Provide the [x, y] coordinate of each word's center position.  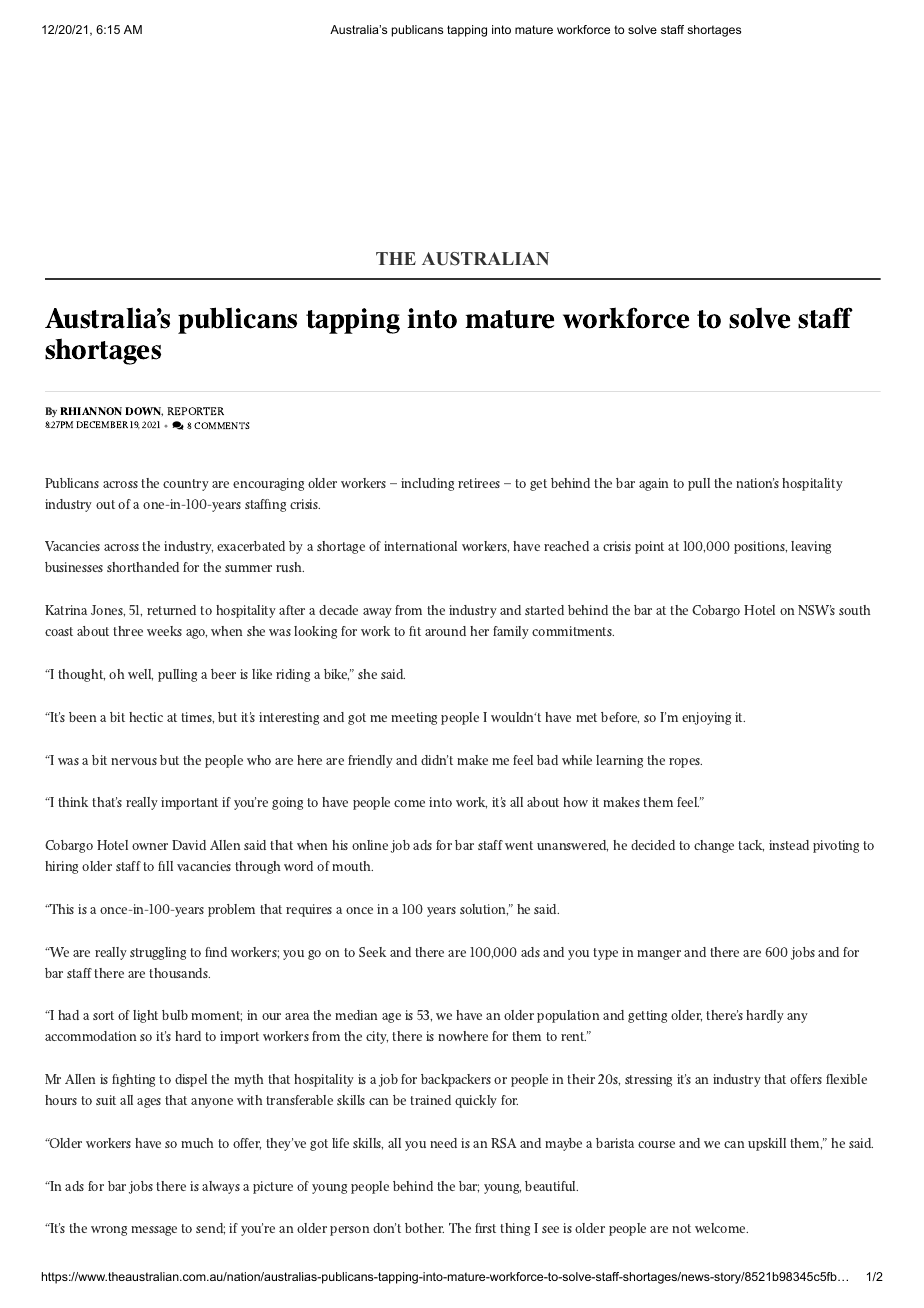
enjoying [706, 718]
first [485, 1228]
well [140, 675]
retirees [479, 483]
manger [659, 955]
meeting [414, 718]
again [653, 484]
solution [484, 910]
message [154, 1231]
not [681, 1228]
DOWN [144, 411]
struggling [158, 953]
